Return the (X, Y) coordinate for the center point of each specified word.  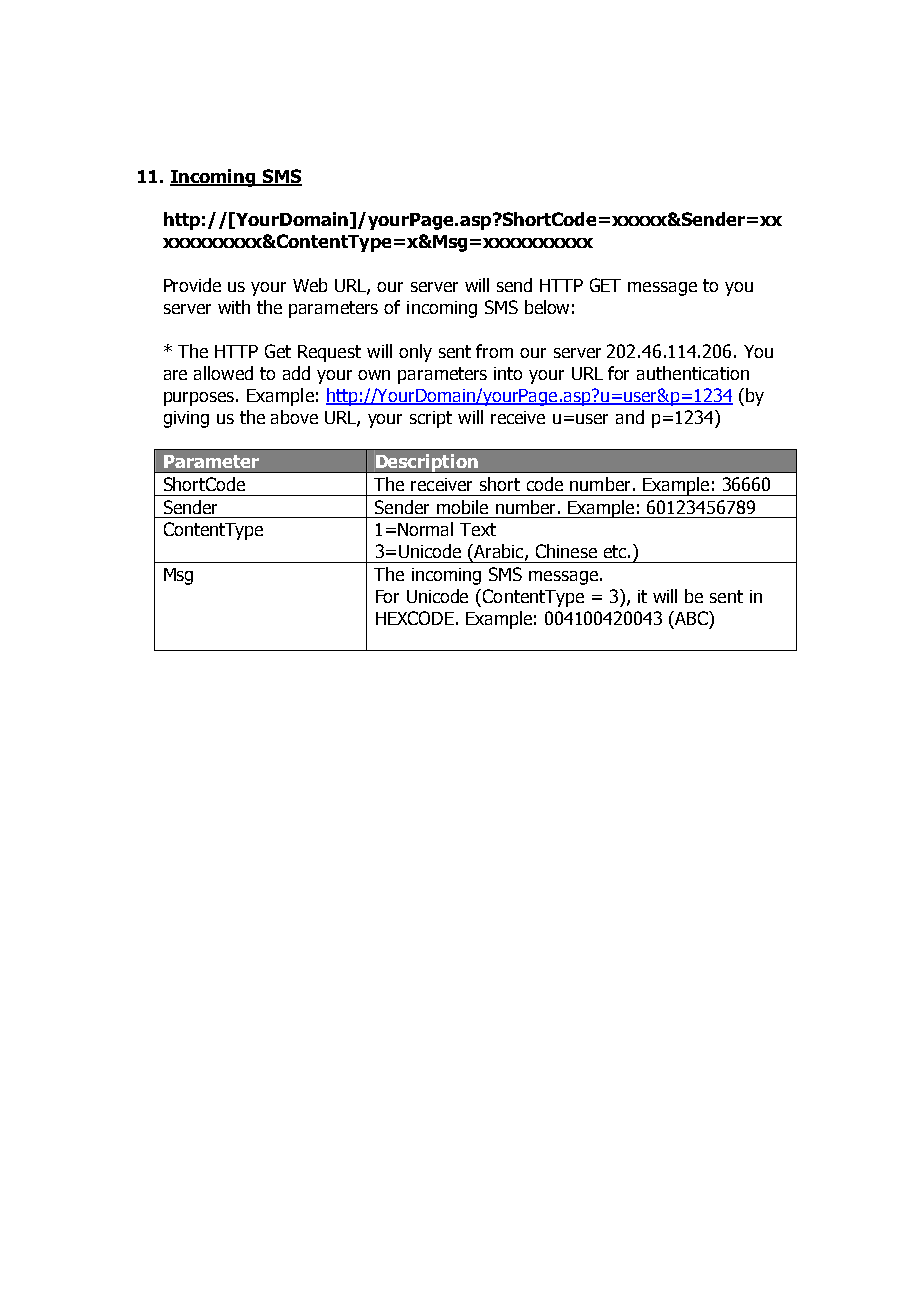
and (630, 417)
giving (186, 419)
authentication (693, 373)
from (494, 351)
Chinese (566, 551)
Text (478, 529)
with (234, 307)
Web (310, 285)
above (294, 417)
